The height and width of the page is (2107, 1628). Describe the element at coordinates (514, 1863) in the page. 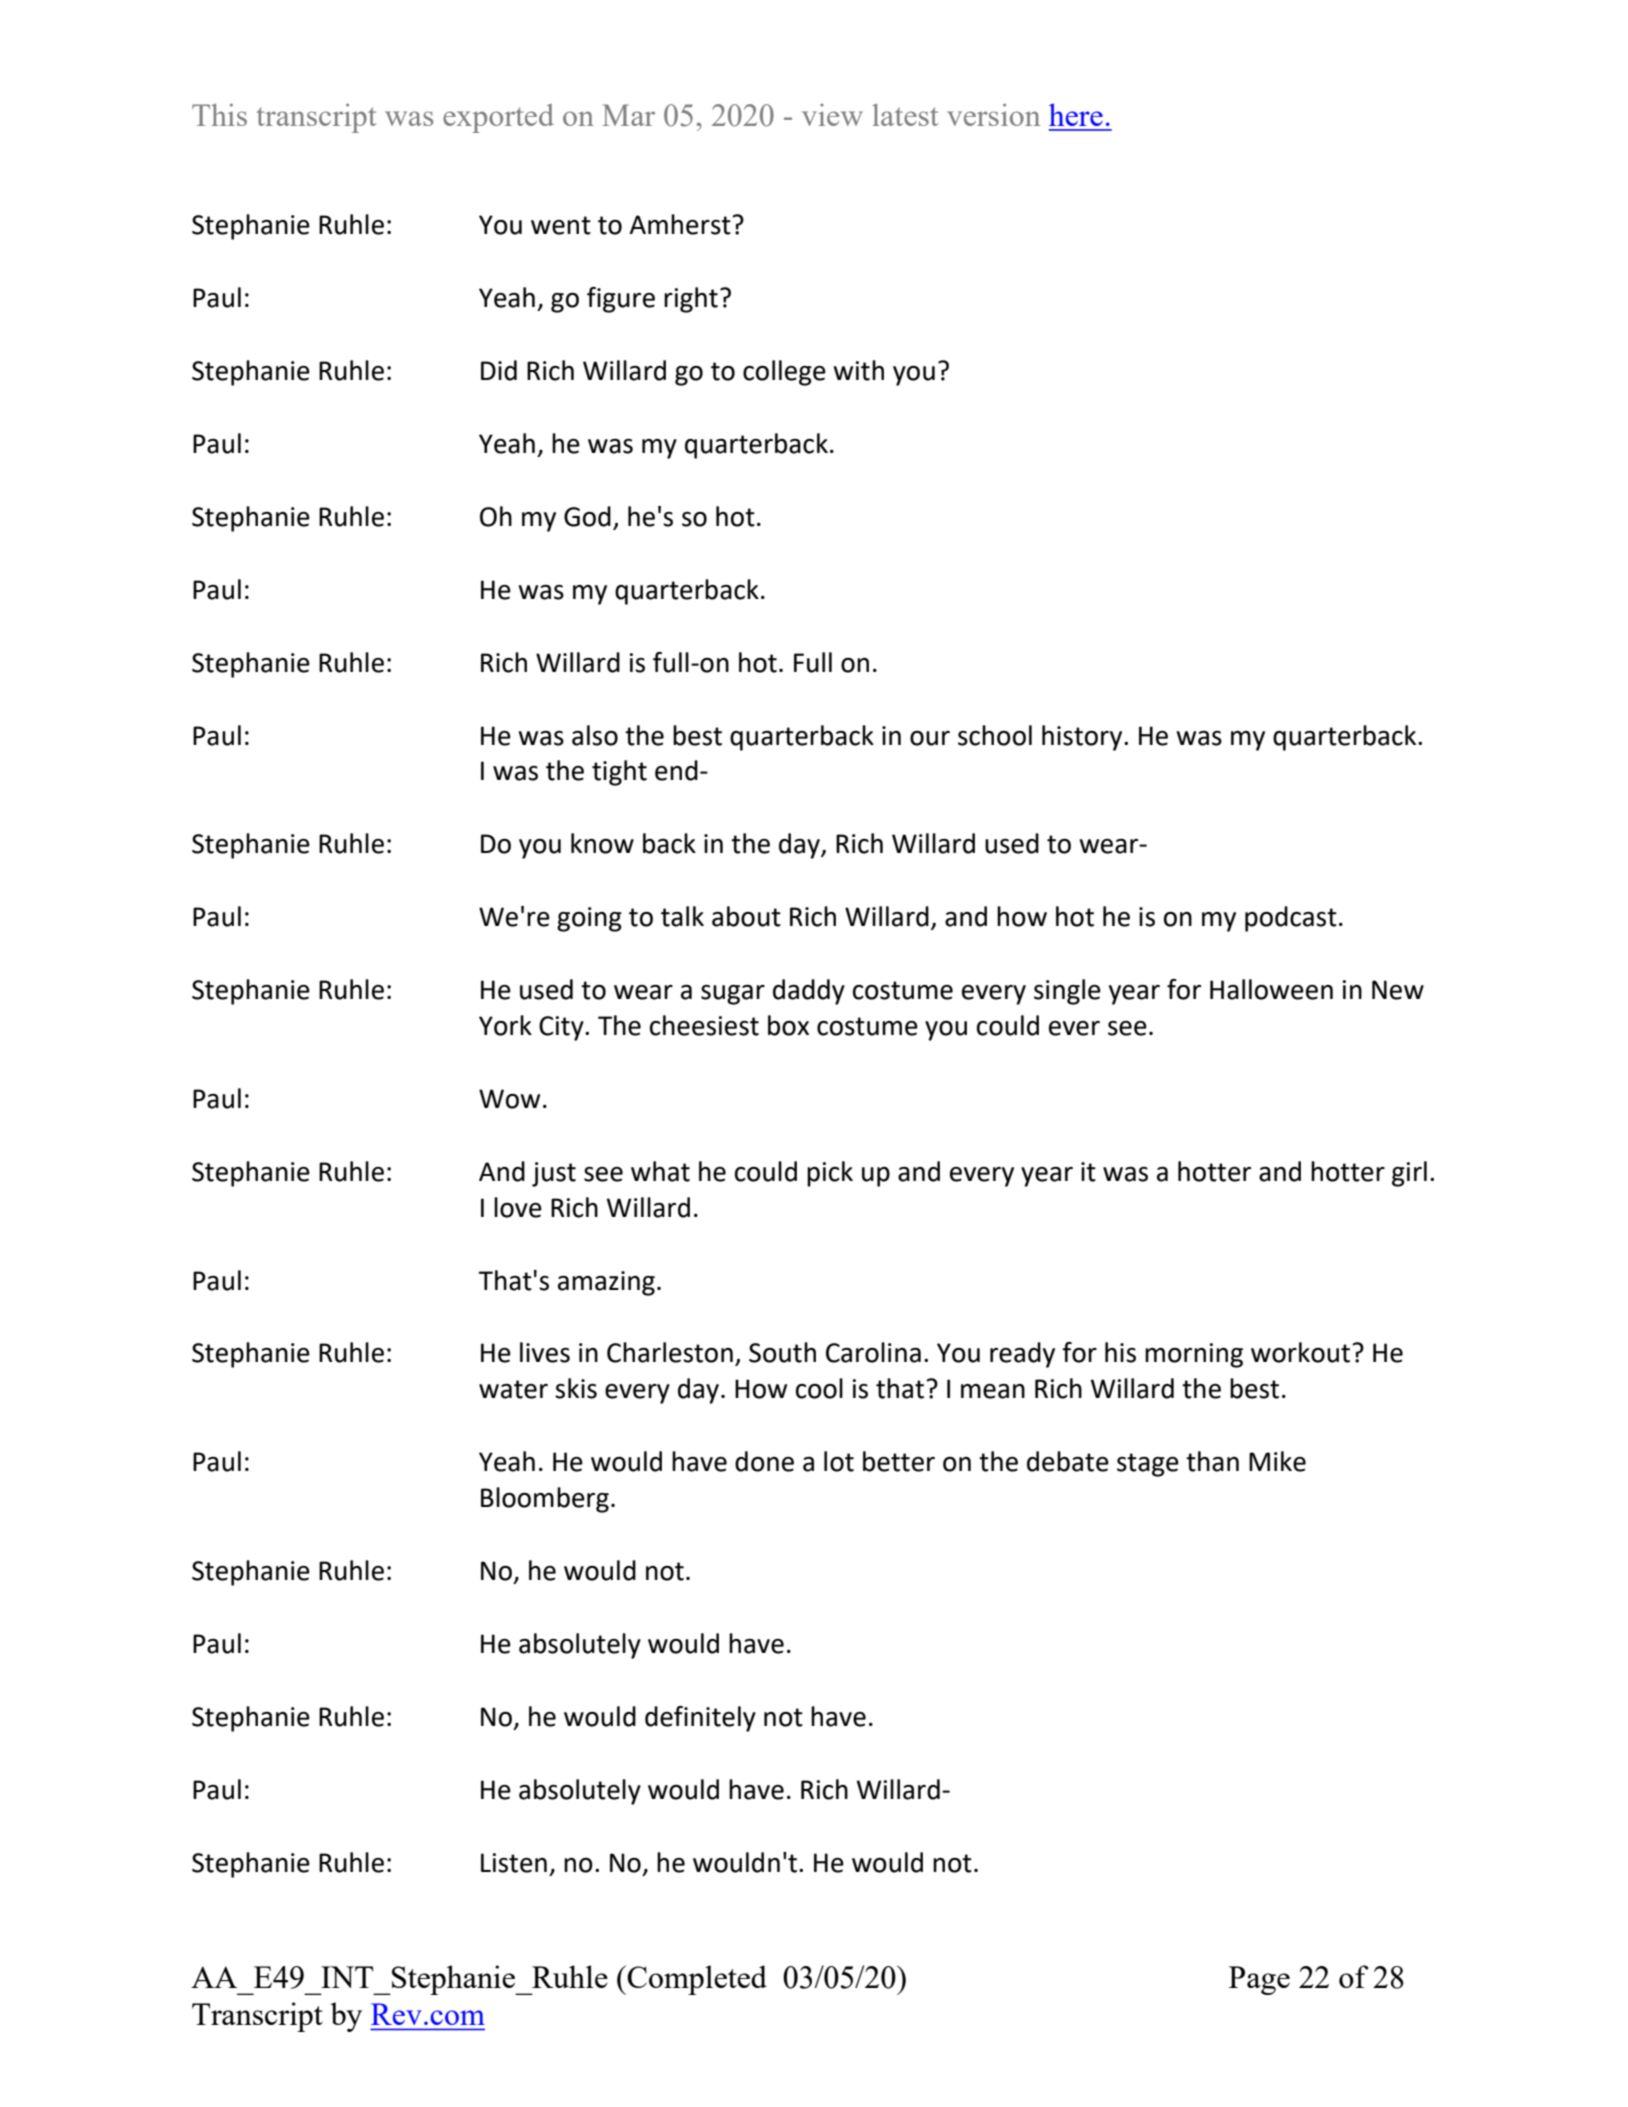

I see `Listen` at that location.
